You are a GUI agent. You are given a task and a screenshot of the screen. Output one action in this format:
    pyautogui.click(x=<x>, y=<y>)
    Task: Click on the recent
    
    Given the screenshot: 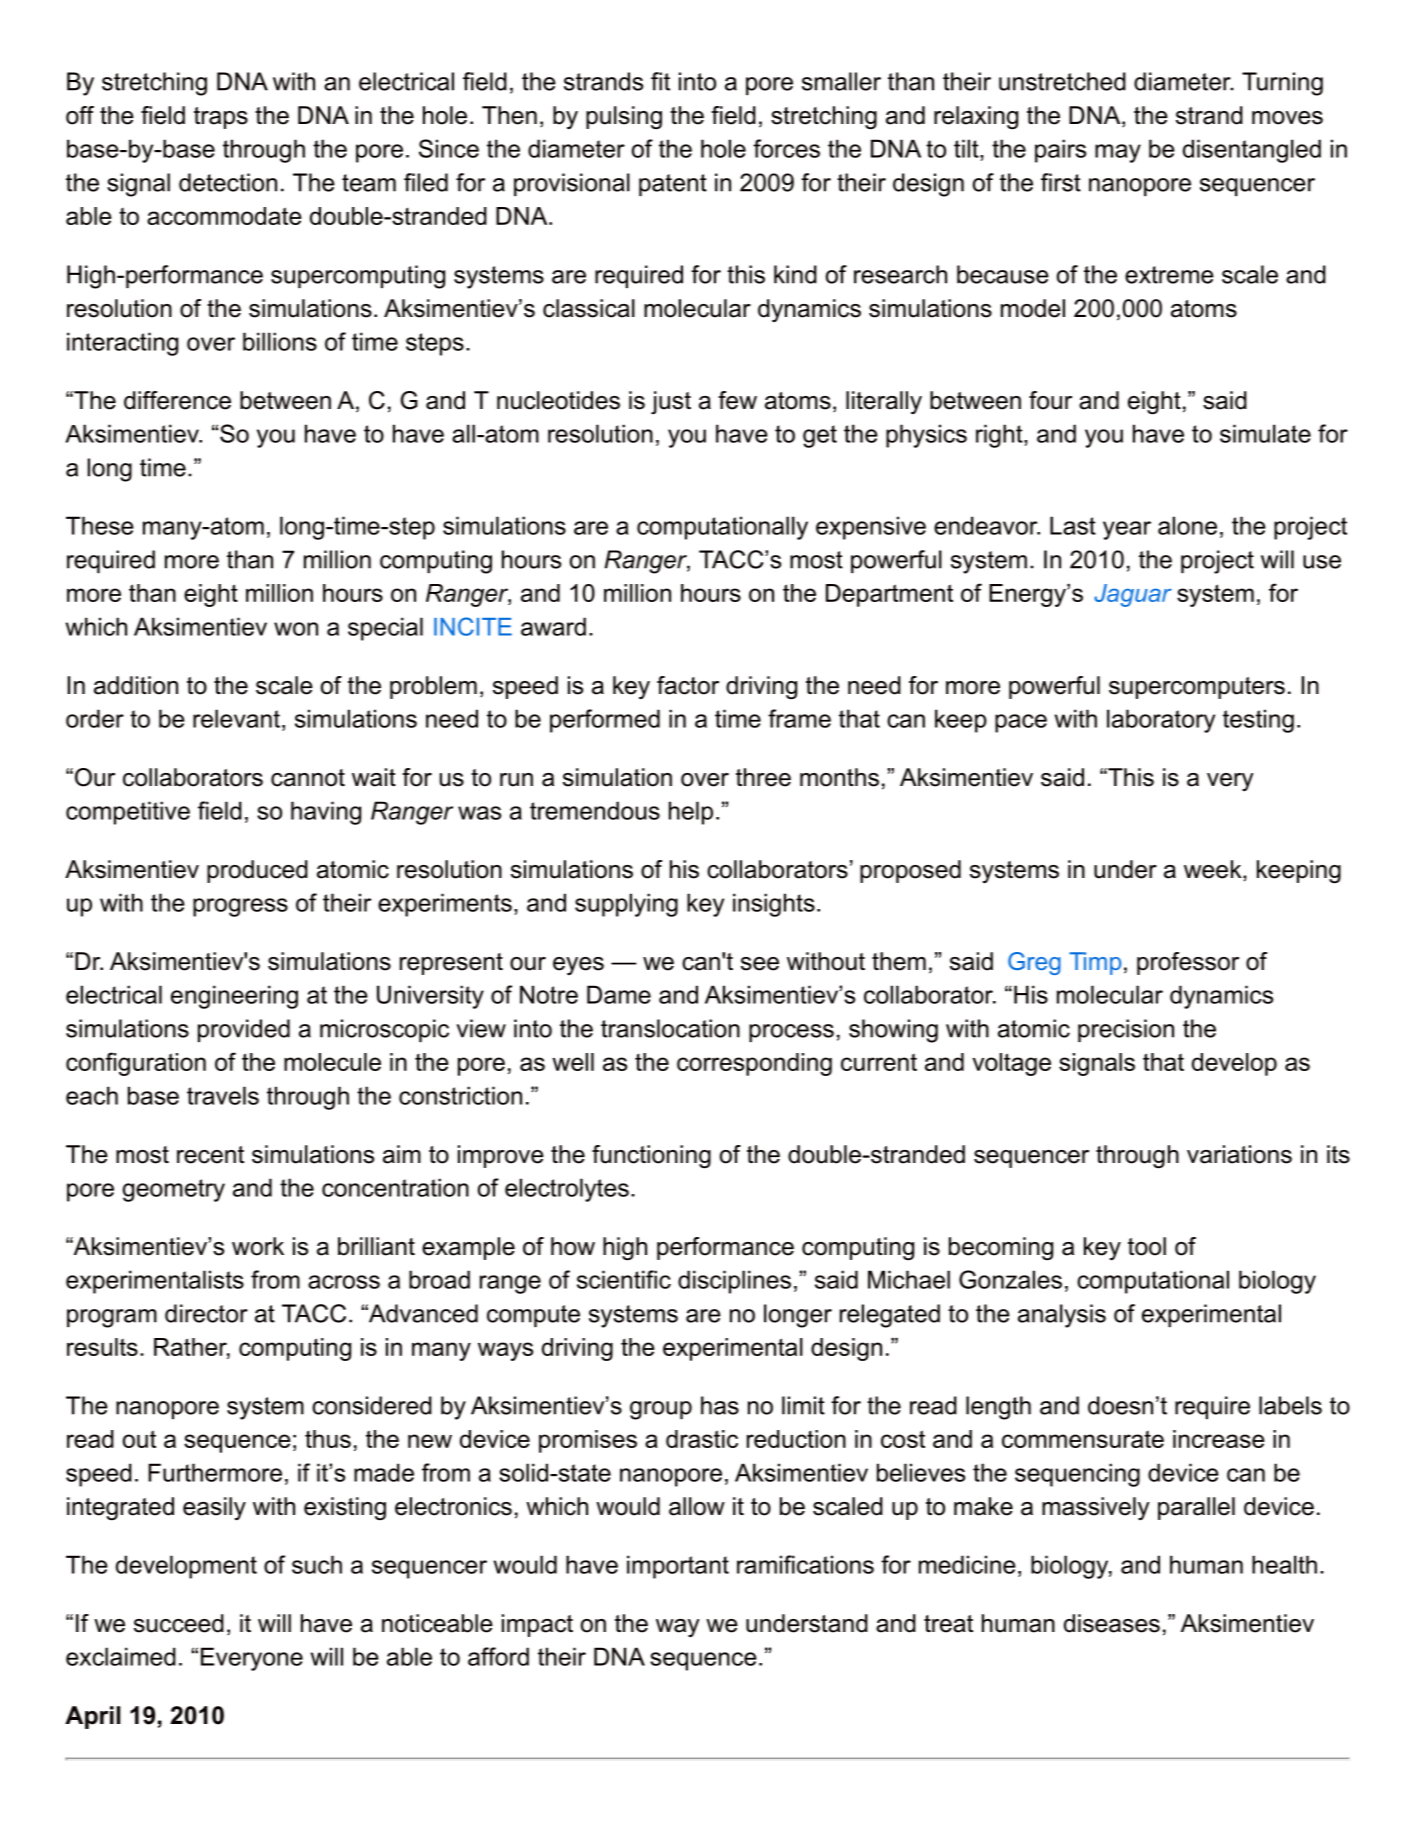 What is the action you would take?
    pyautogui.click(x=210, y=1155)
